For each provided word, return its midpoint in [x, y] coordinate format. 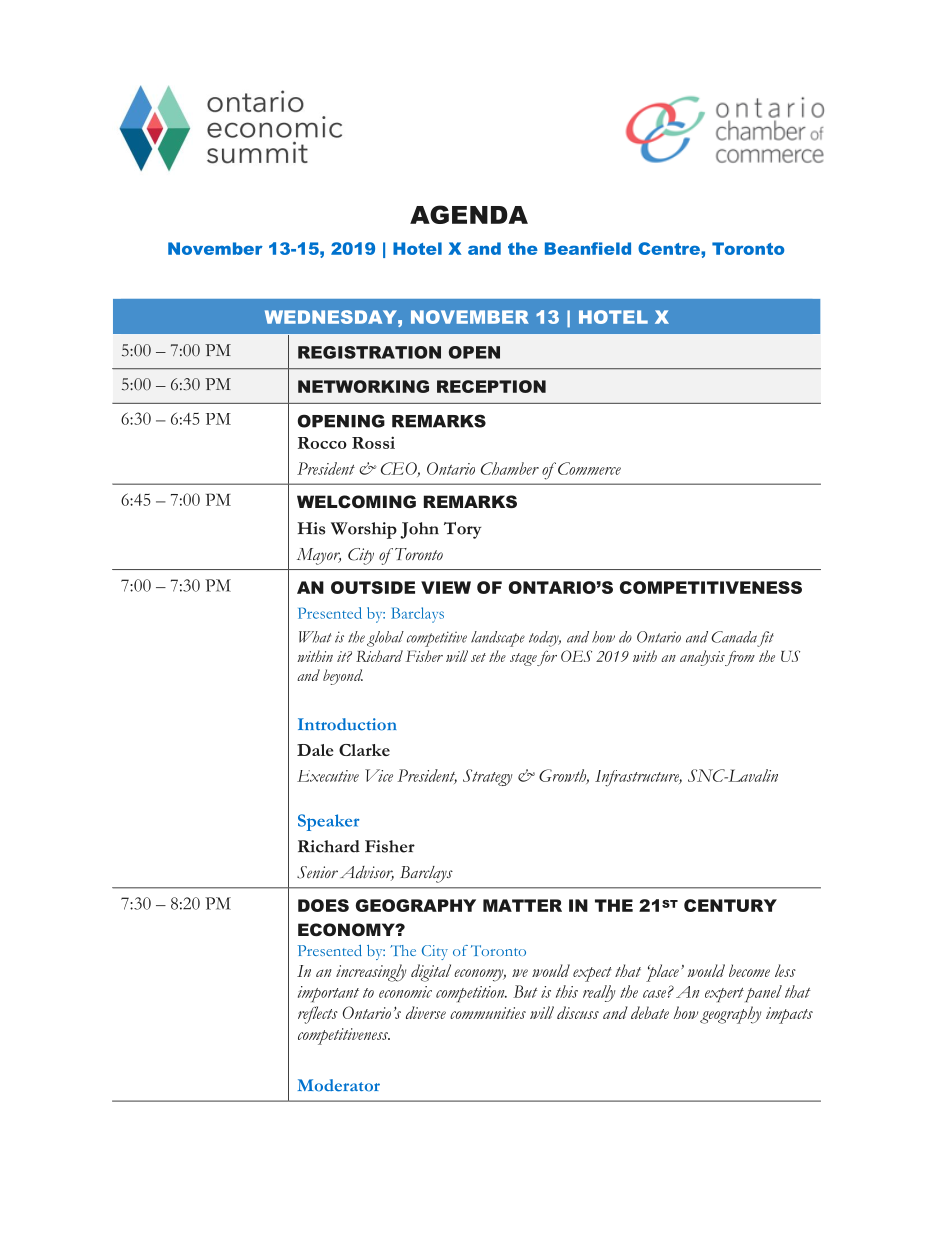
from [740, 658]
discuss [578, 1012]
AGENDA [469, 214]
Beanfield [588, 248]
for [547, 658]
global [385, 639]
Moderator [339, 1085]
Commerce [589, 468]
